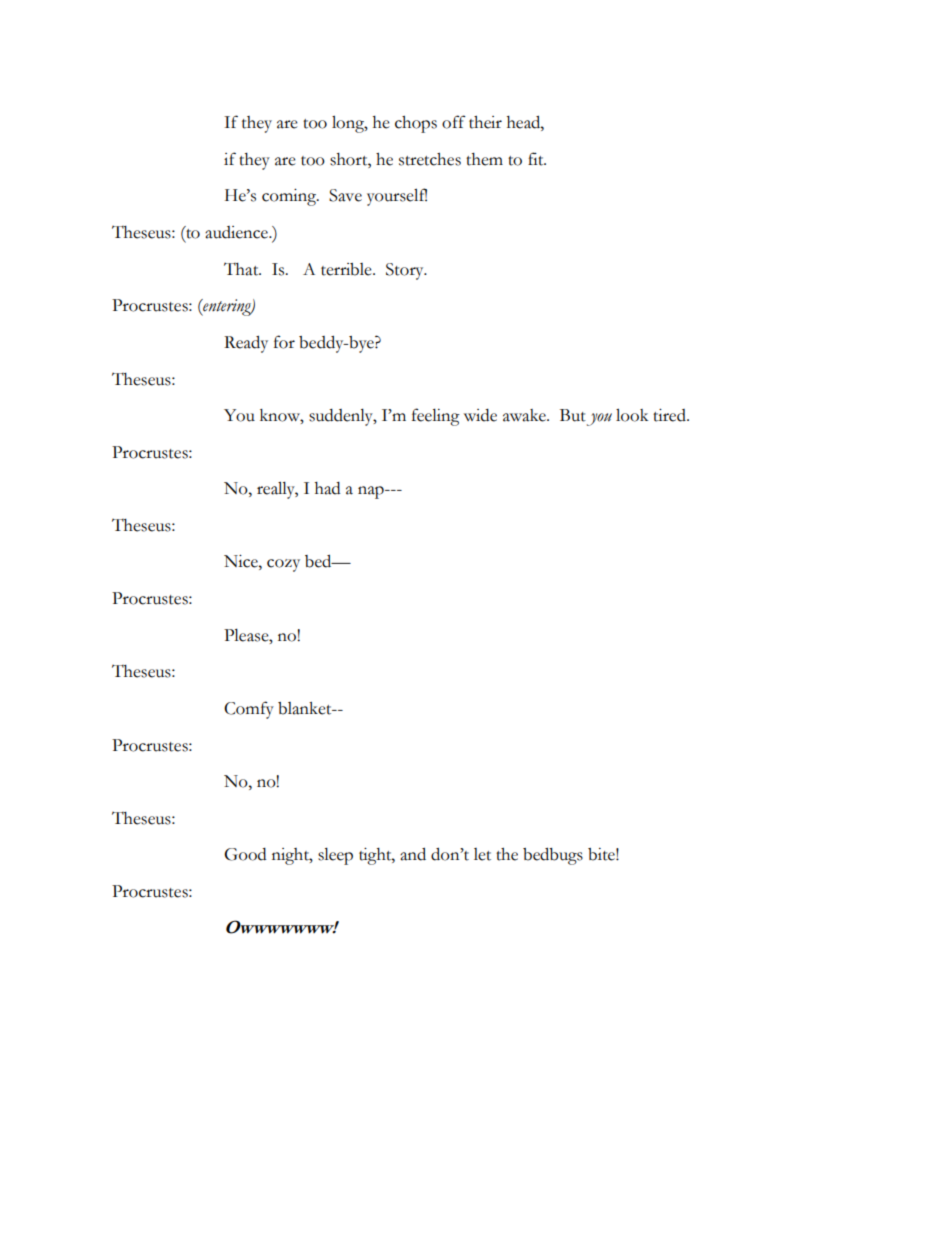 The width and height of the screenshot is (952, 1233). I want to click on look, so click(632, 415).
